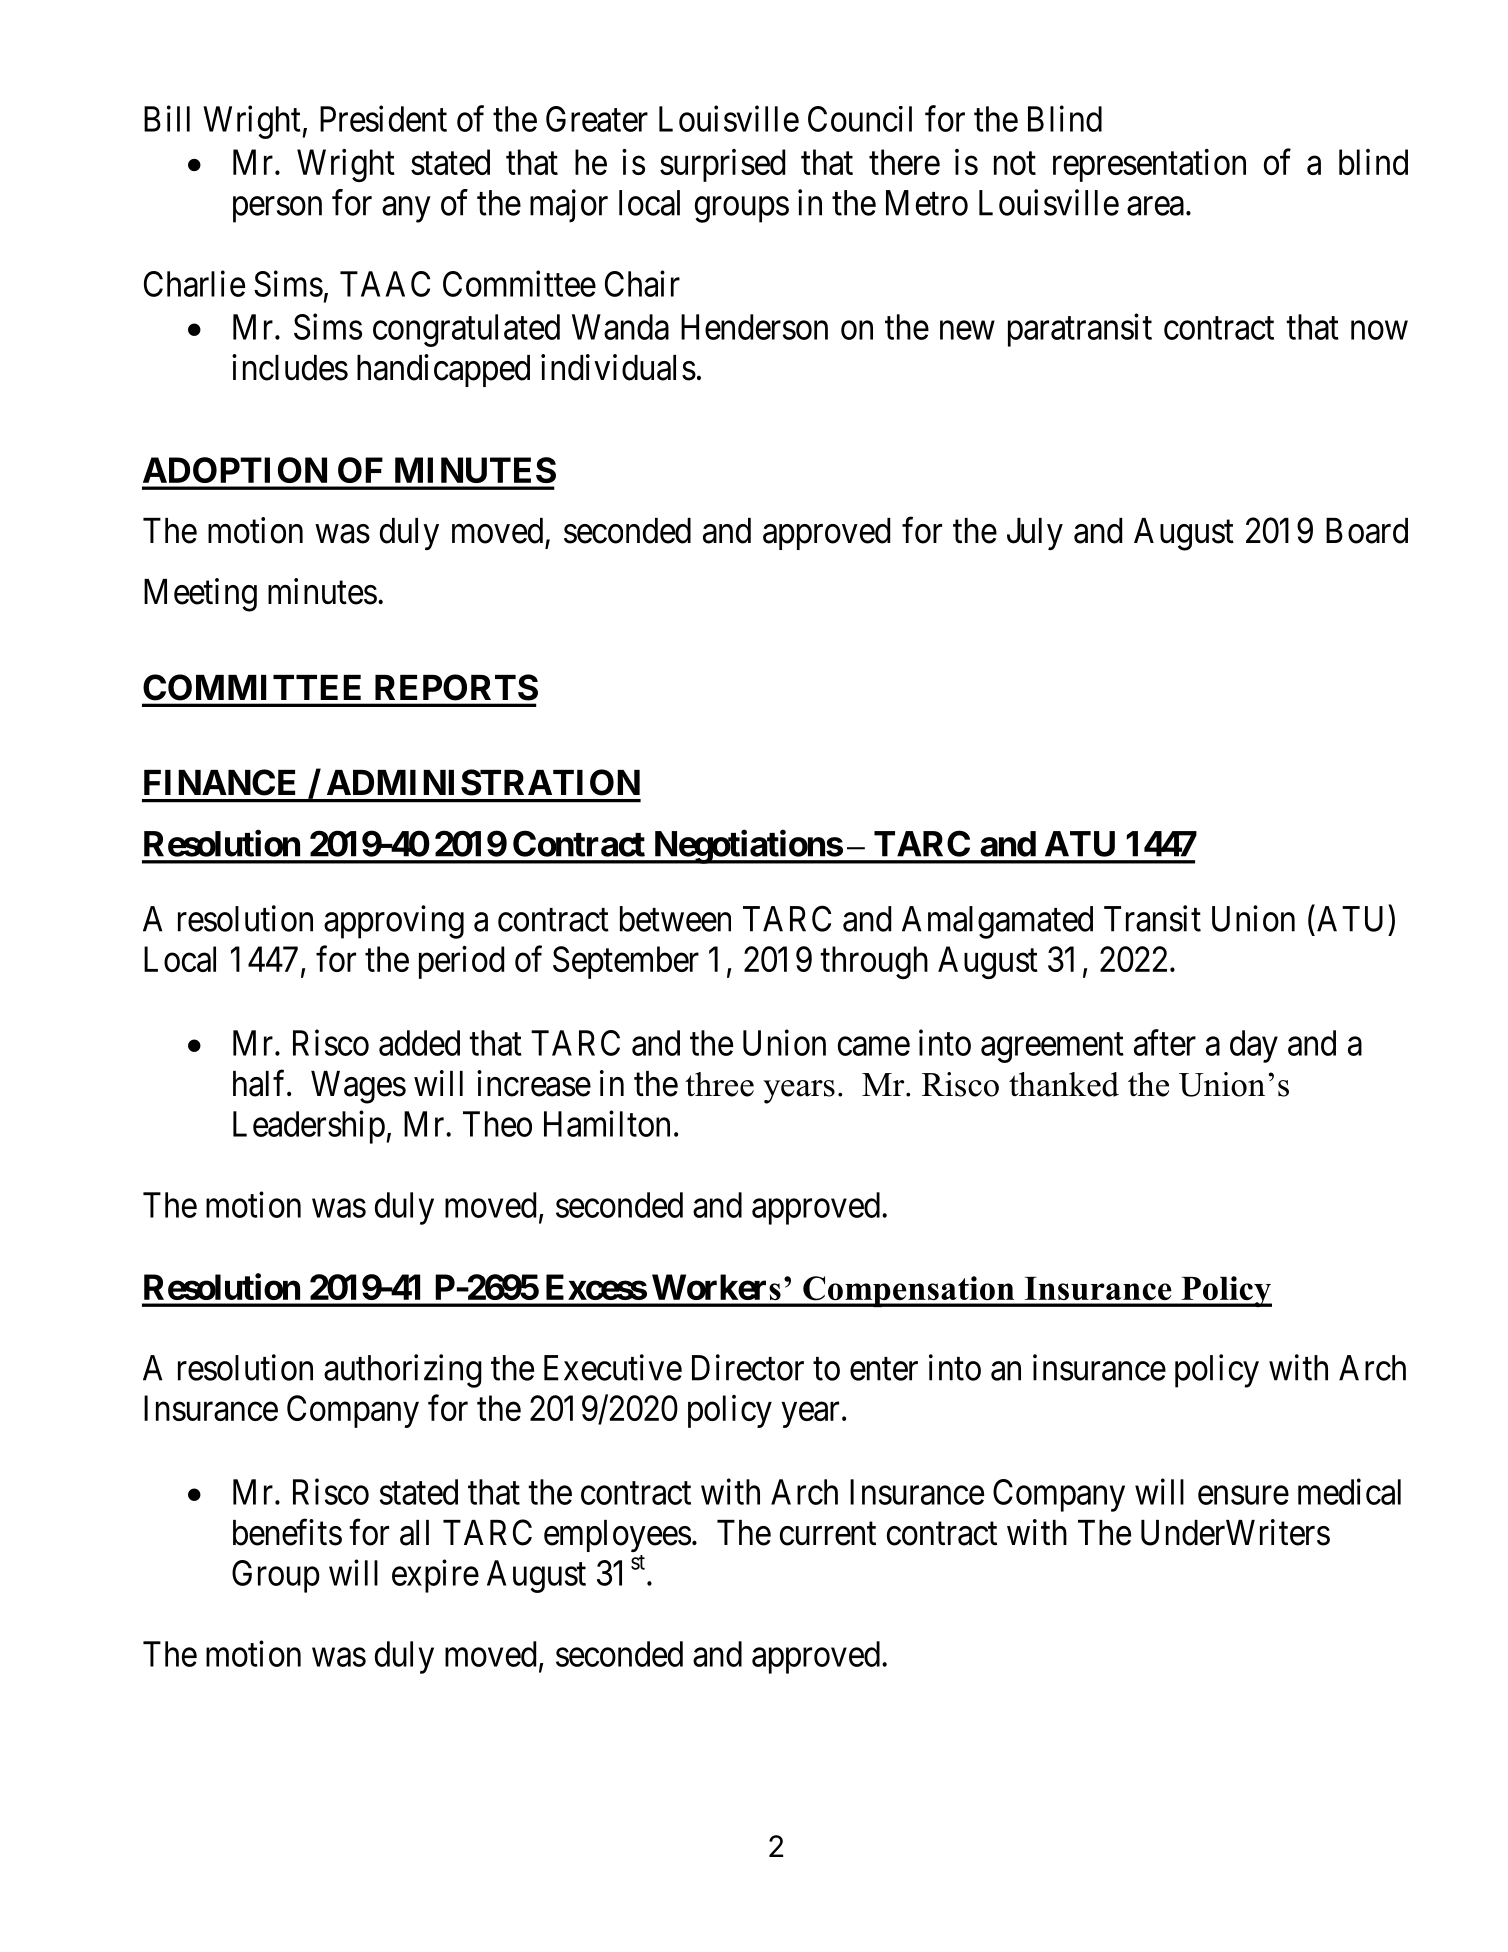 The width and height of the screenshot is (1508, 1952). What do you see at coordinates (675, 919) in the screenshot?
I see `between` at bounding box center [675, 919].
